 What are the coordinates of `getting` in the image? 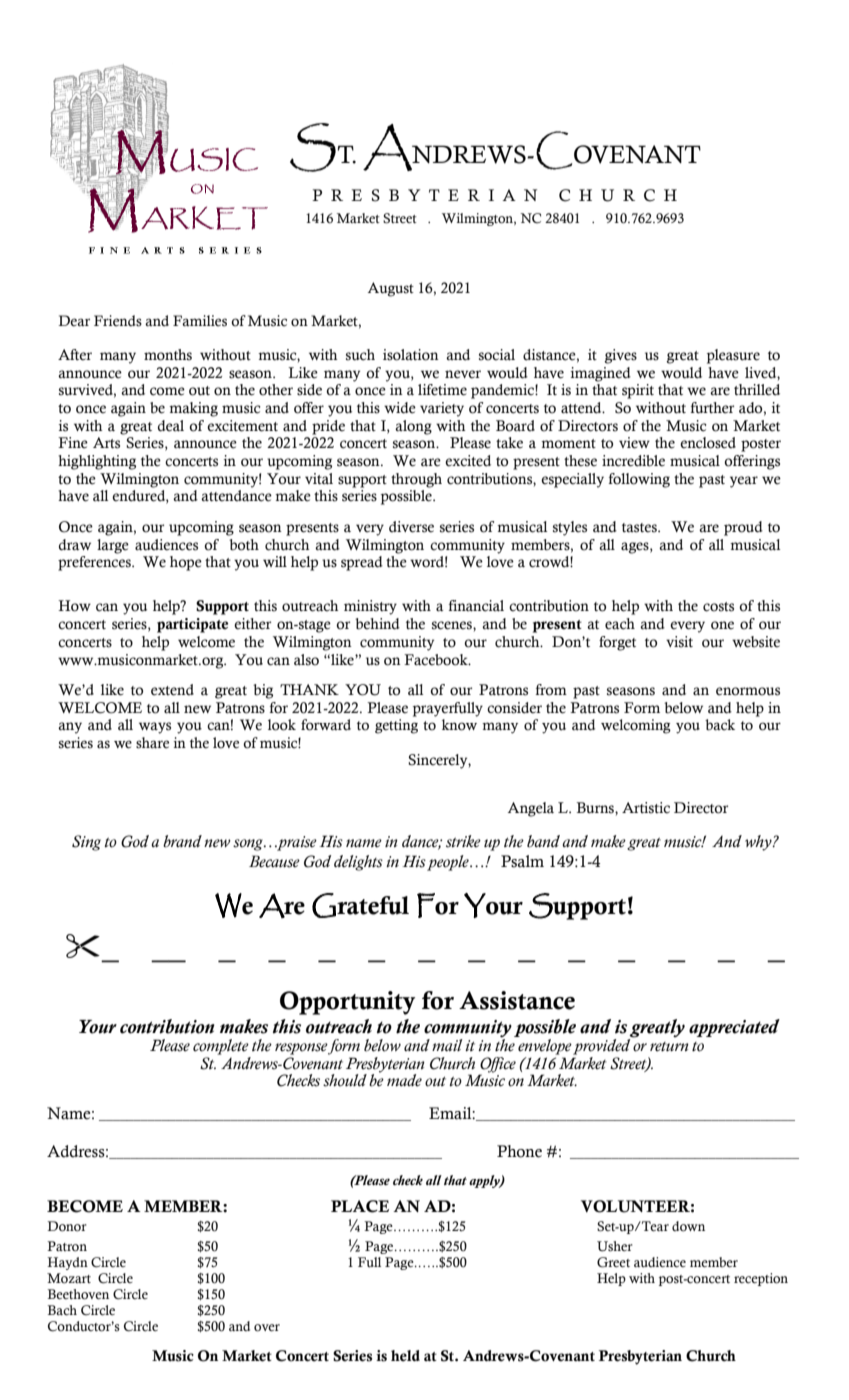 It's located at (396, 726).
